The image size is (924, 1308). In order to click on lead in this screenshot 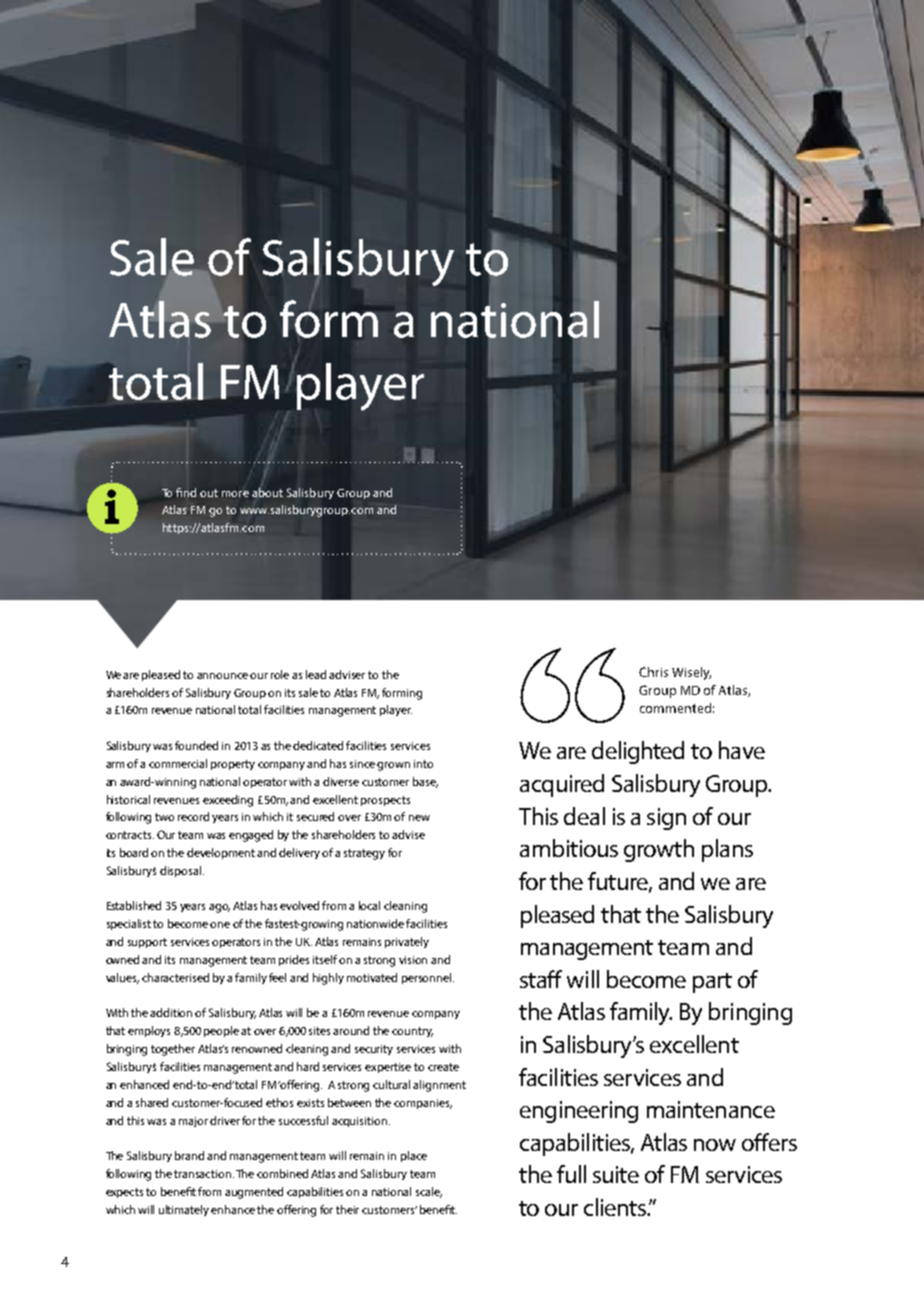, I will do `click(316, 674)`.
